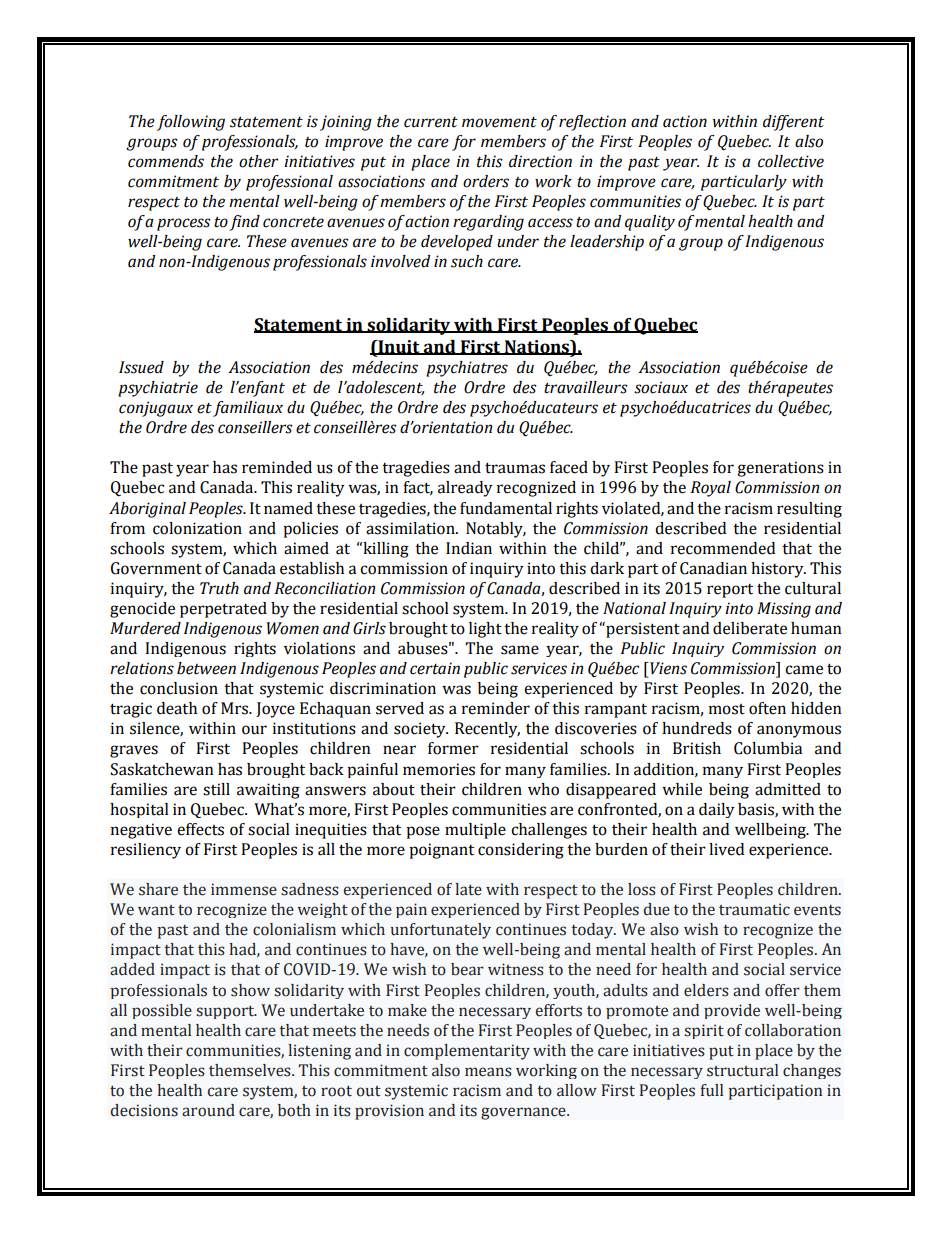  I want to click on orders, so click(486, 181).
